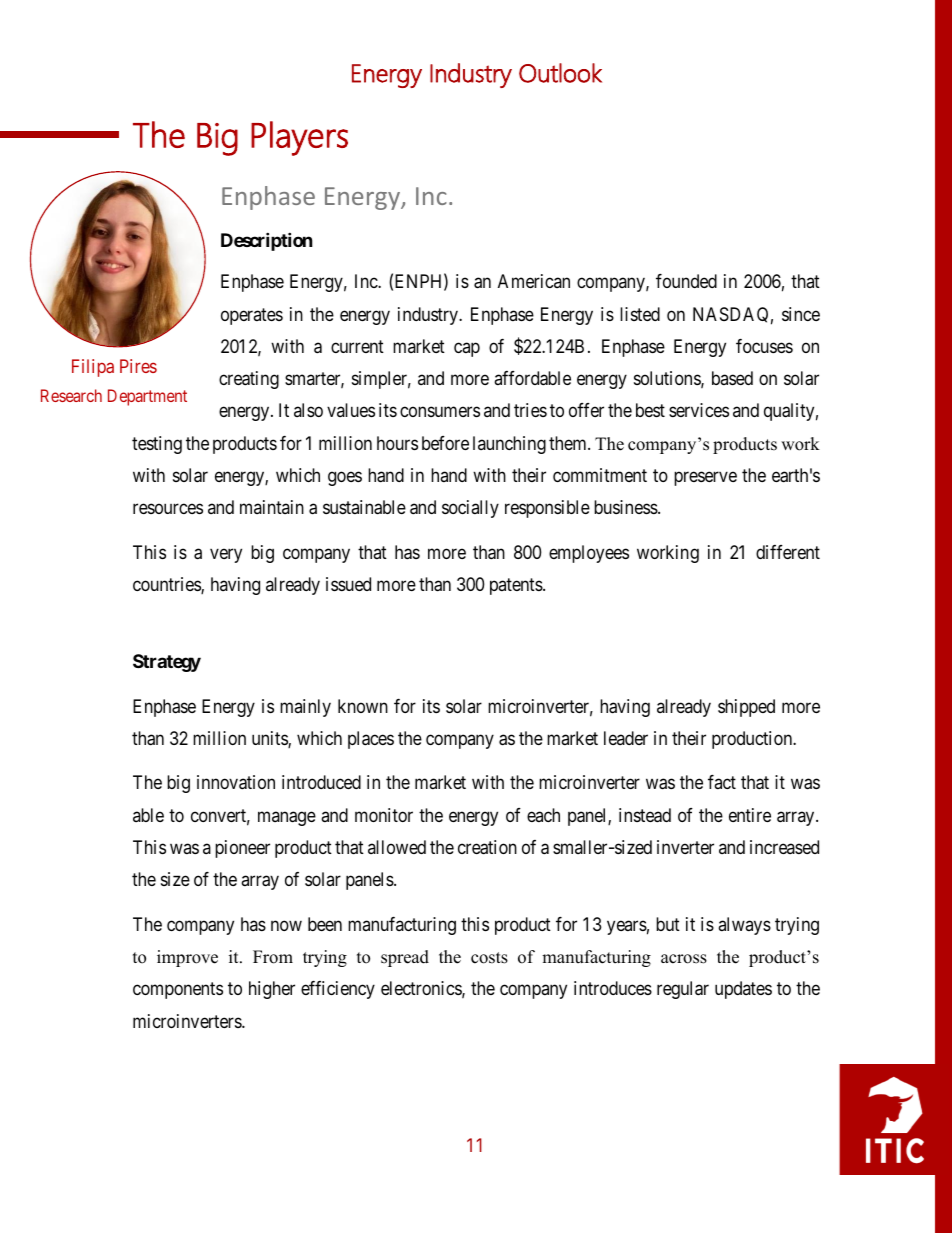 Image resolution: width=952 pixels, height=1233 pixels. I want to click on innovation, so click(236, 782).
